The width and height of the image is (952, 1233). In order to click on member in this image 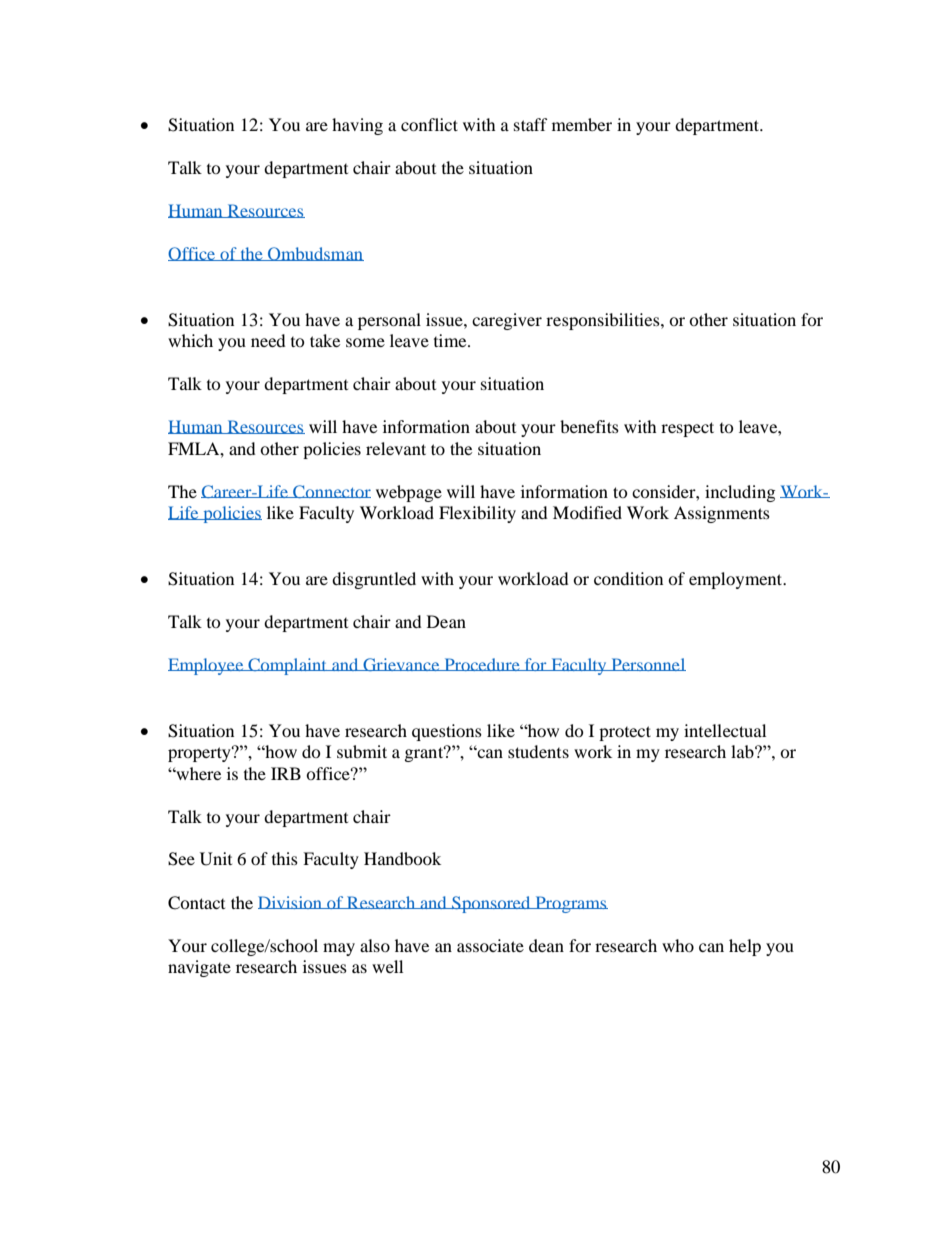, I will do `click(582, 124)`.
